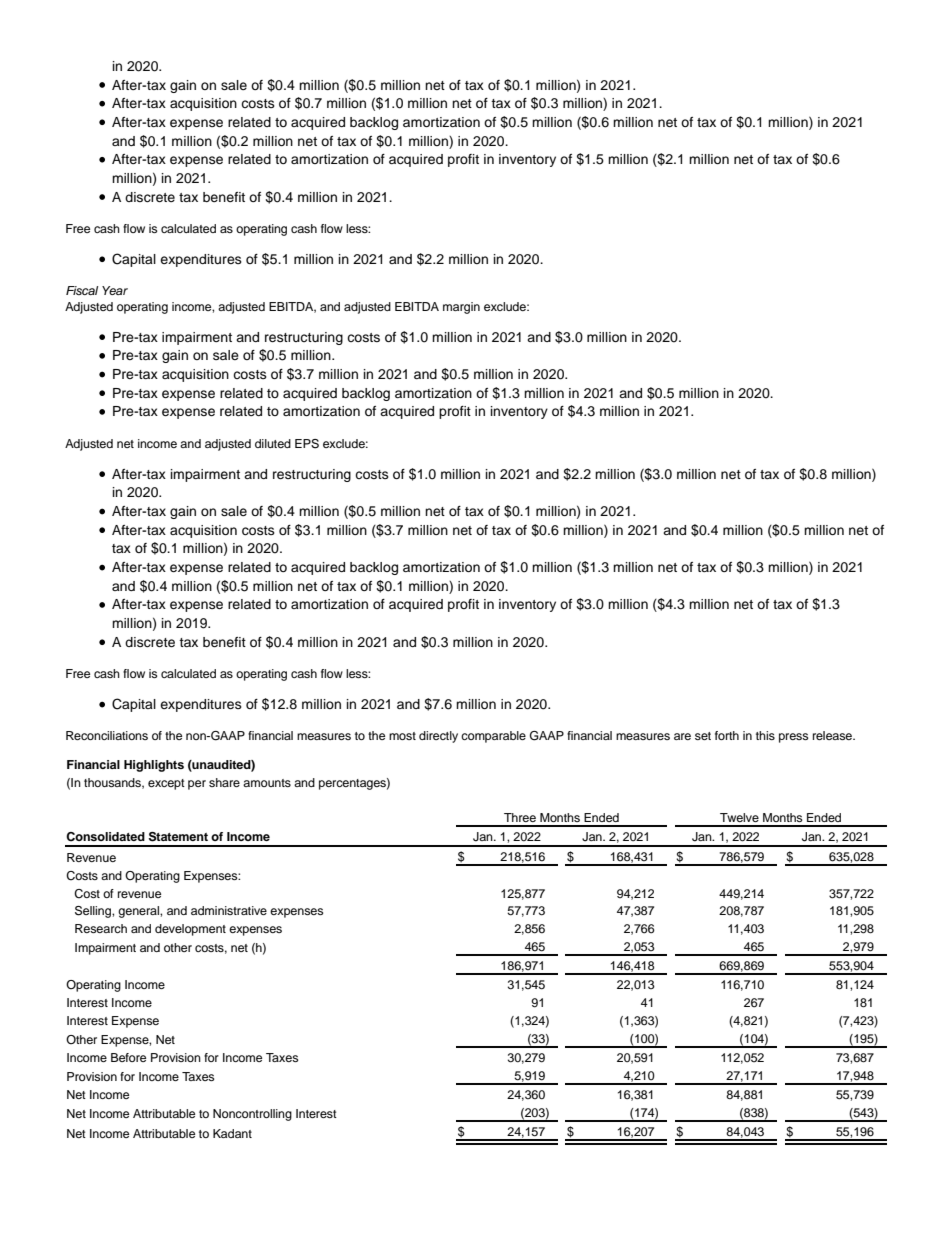 The height and width of the page is (1233, 952). Describe the element at coordinates (307, 444) in the page. I see `EPS` at that location.
